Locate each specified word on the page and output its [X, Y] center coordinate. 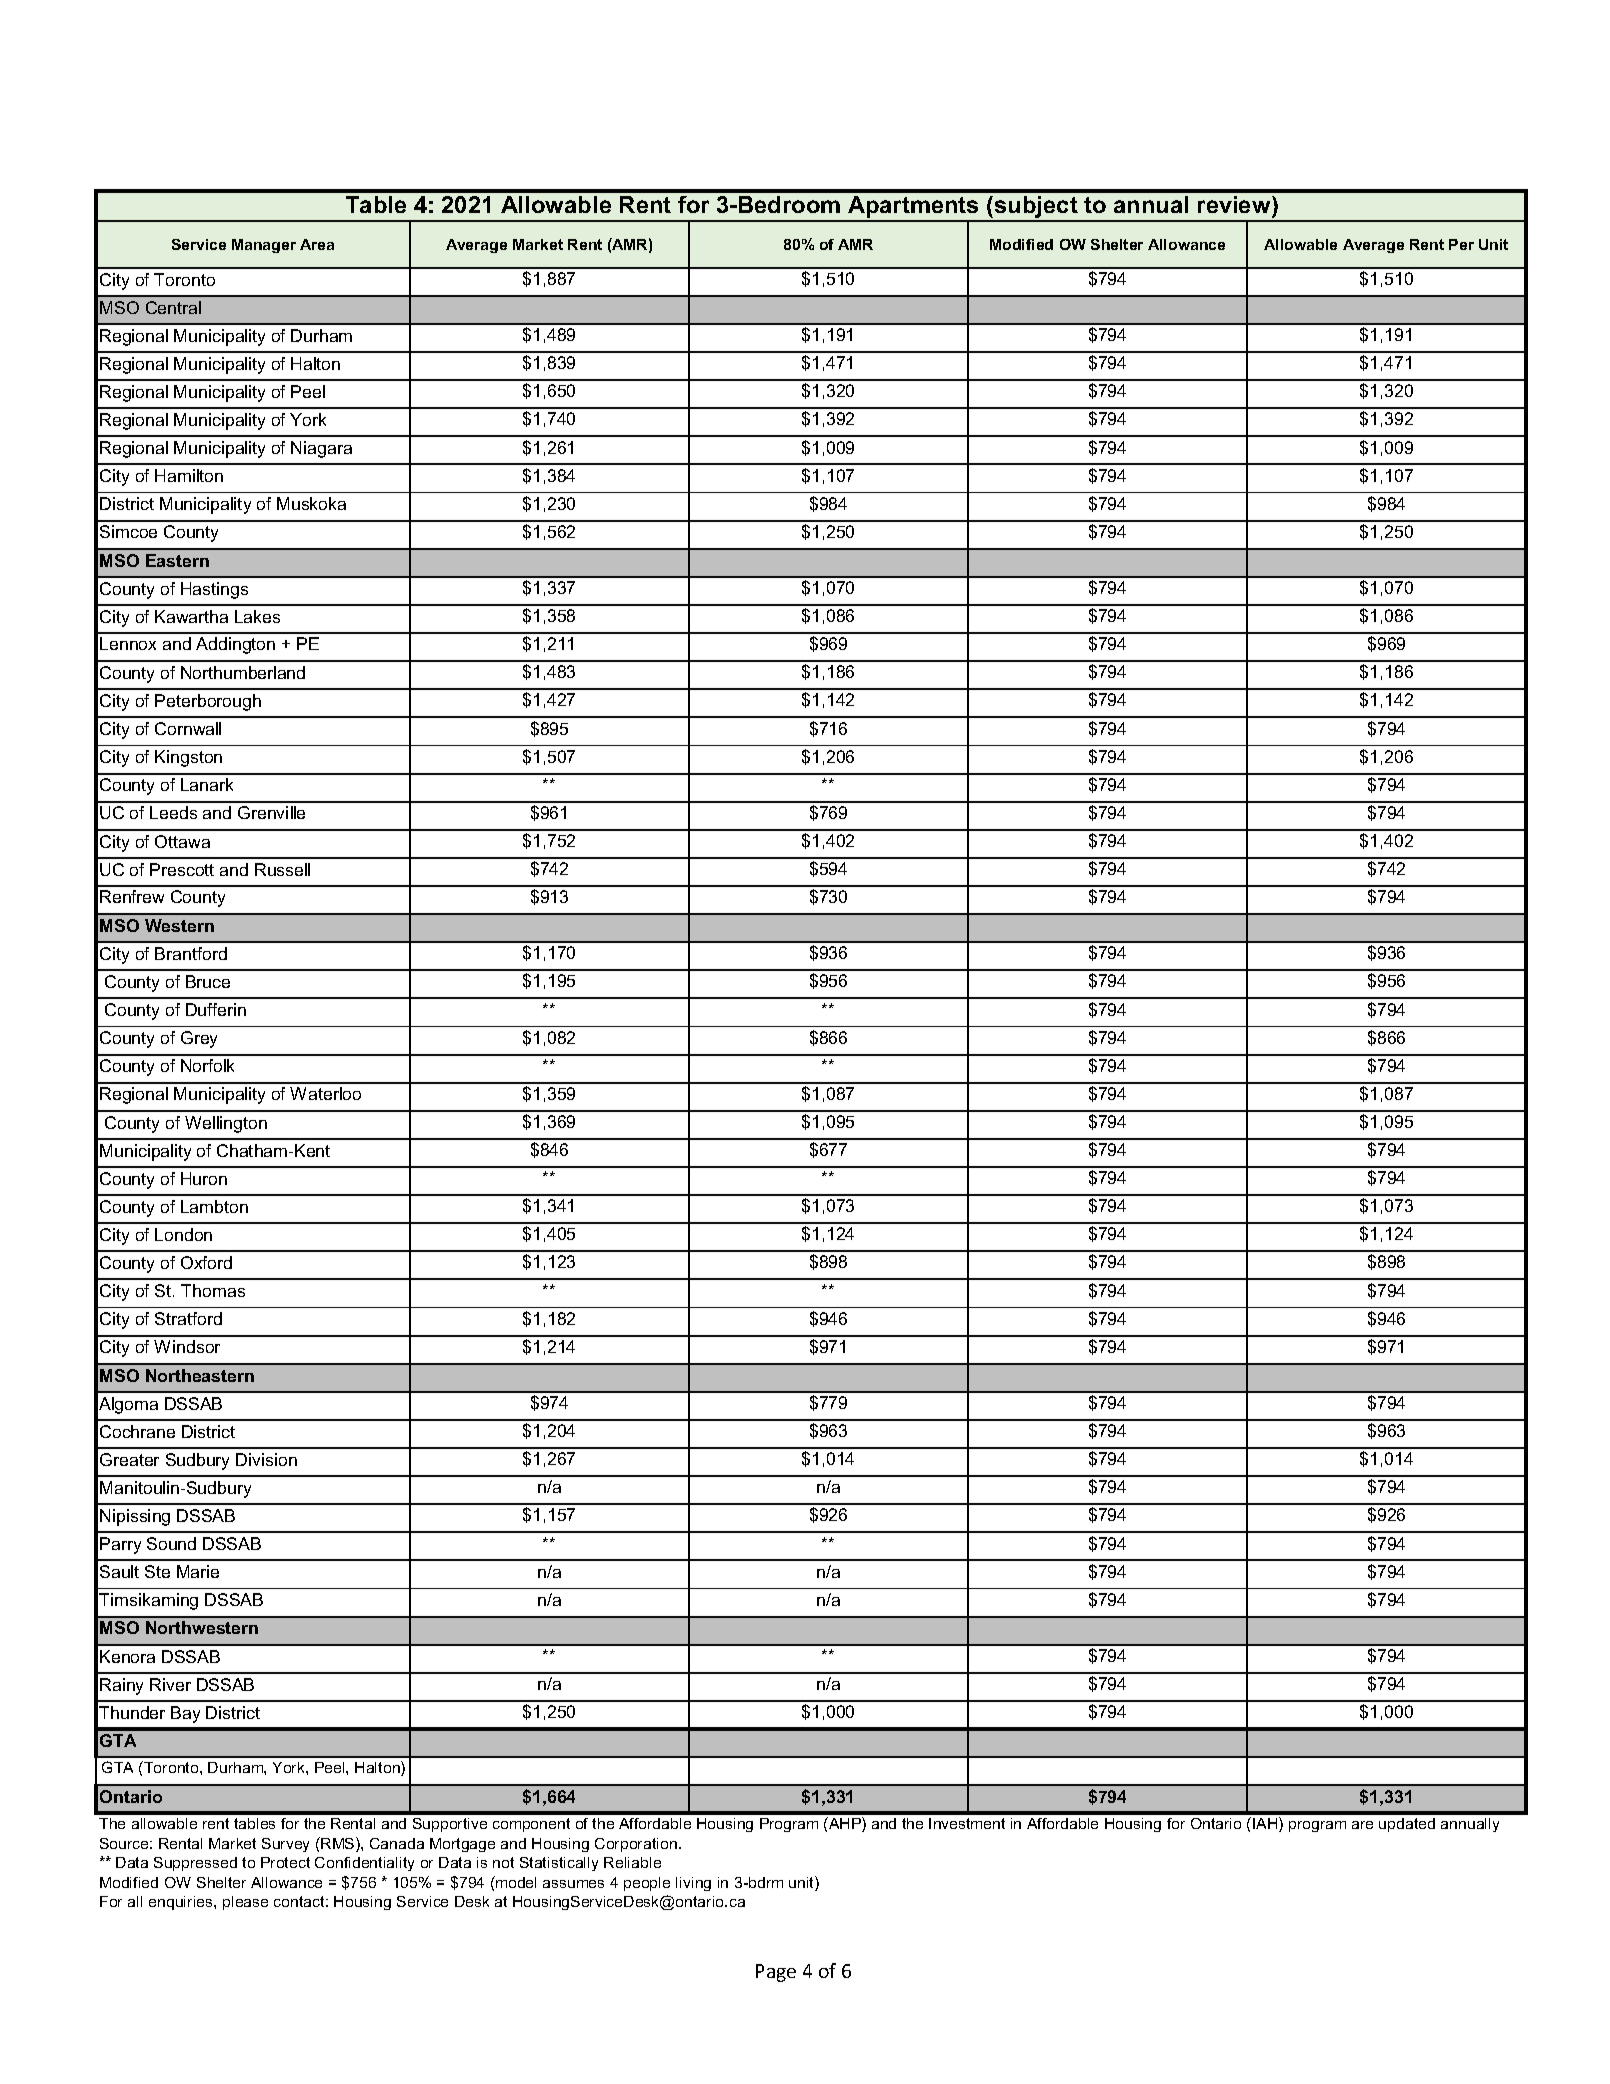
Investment [967, 1823]
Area [317, 244]
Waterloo [325, 1093]
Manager [264, 246]
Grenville [271, 812]
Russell [282, 869]
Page [776, 1973]
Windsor [187, 1346]
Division [266, 1459]
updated [1407, 1825]
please [245, 1903]
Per [1461, 244]
